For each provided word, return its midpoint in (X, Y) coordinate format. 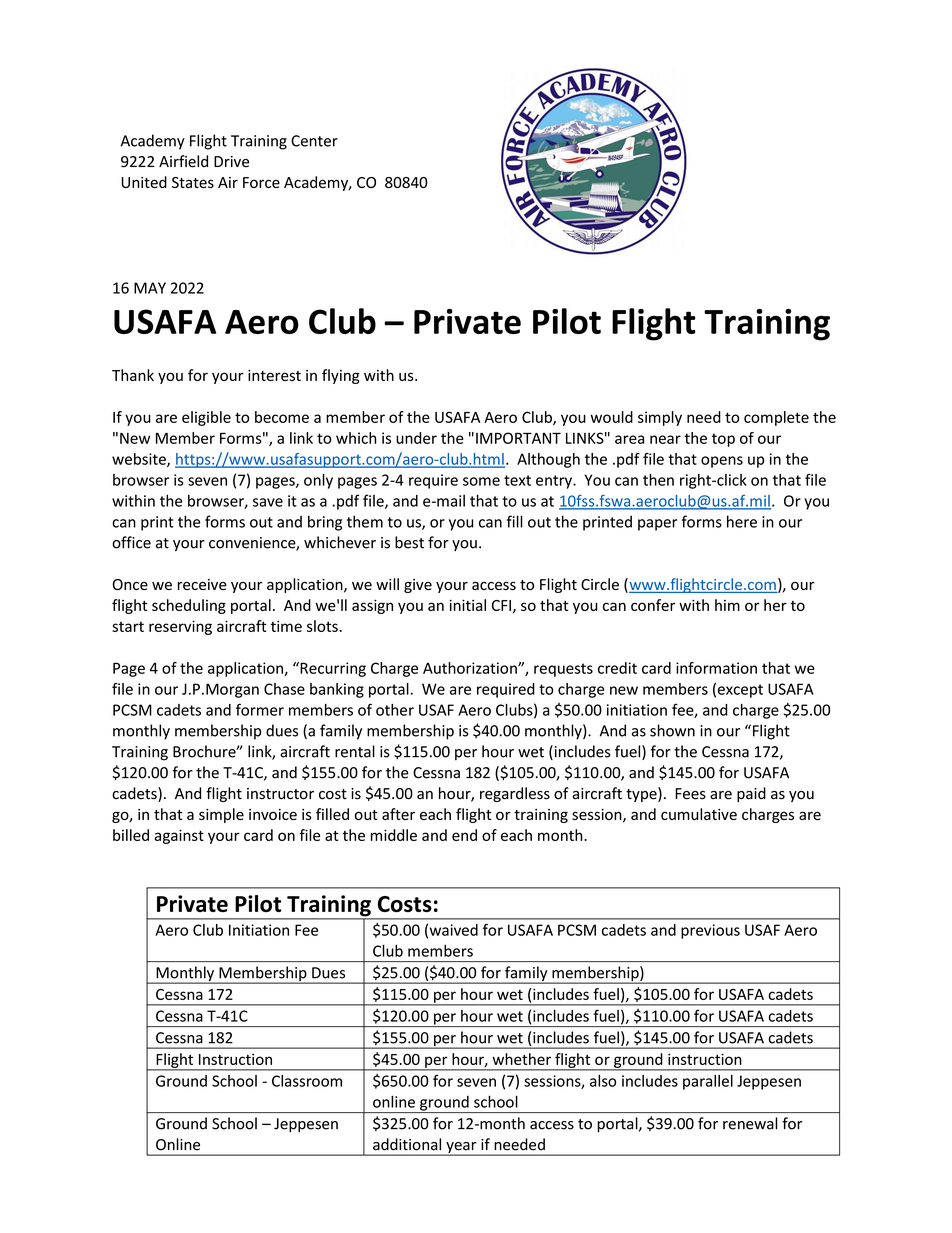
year (461, 1149)
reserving (180, 627)
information (716, 668)
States (193, 182)
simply (660, 418)
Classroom (307, 1081)
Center (314, 141)
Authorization (471, 668)
